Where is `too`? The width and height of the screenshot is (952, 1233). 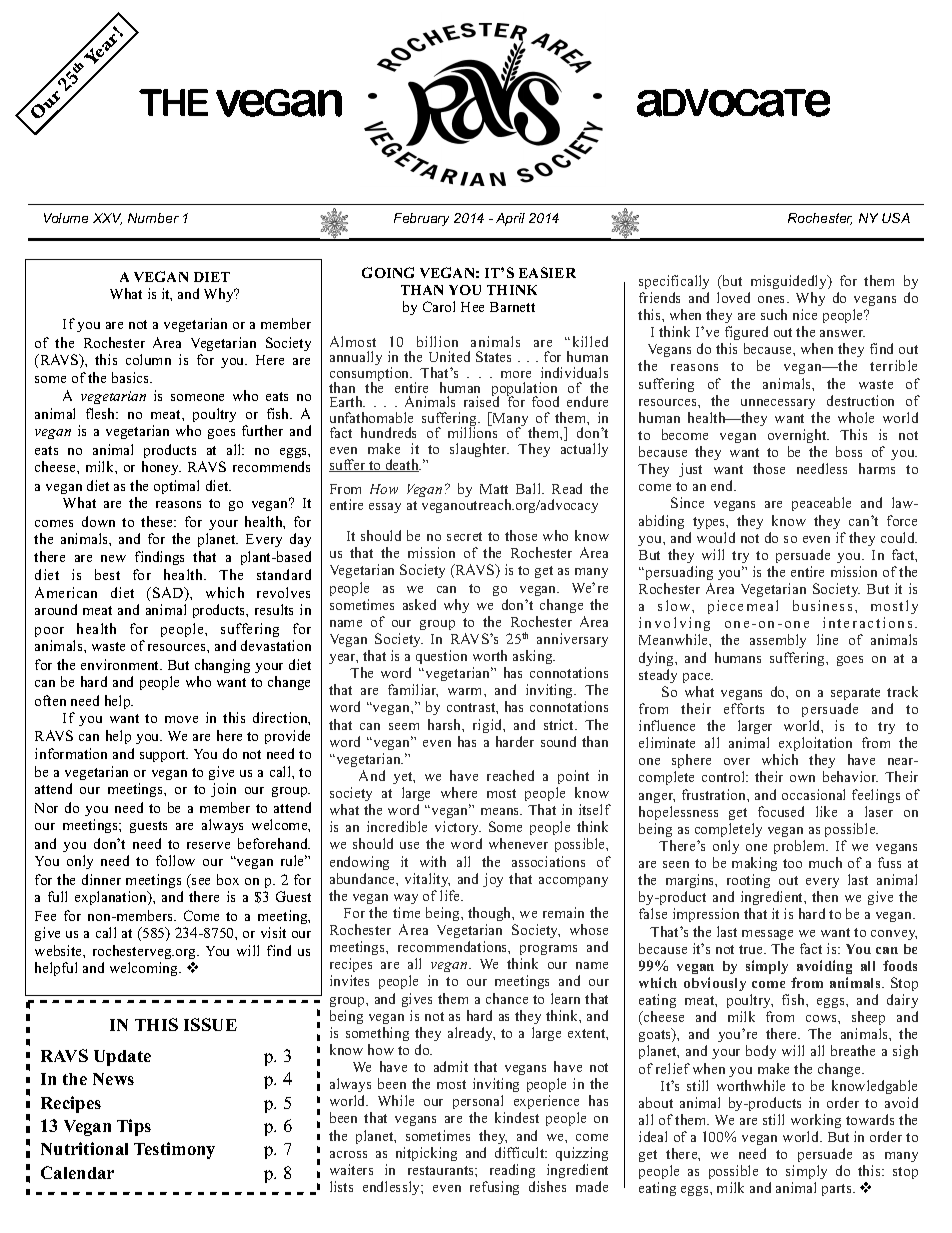
too is located at coordinates (792, 863).
